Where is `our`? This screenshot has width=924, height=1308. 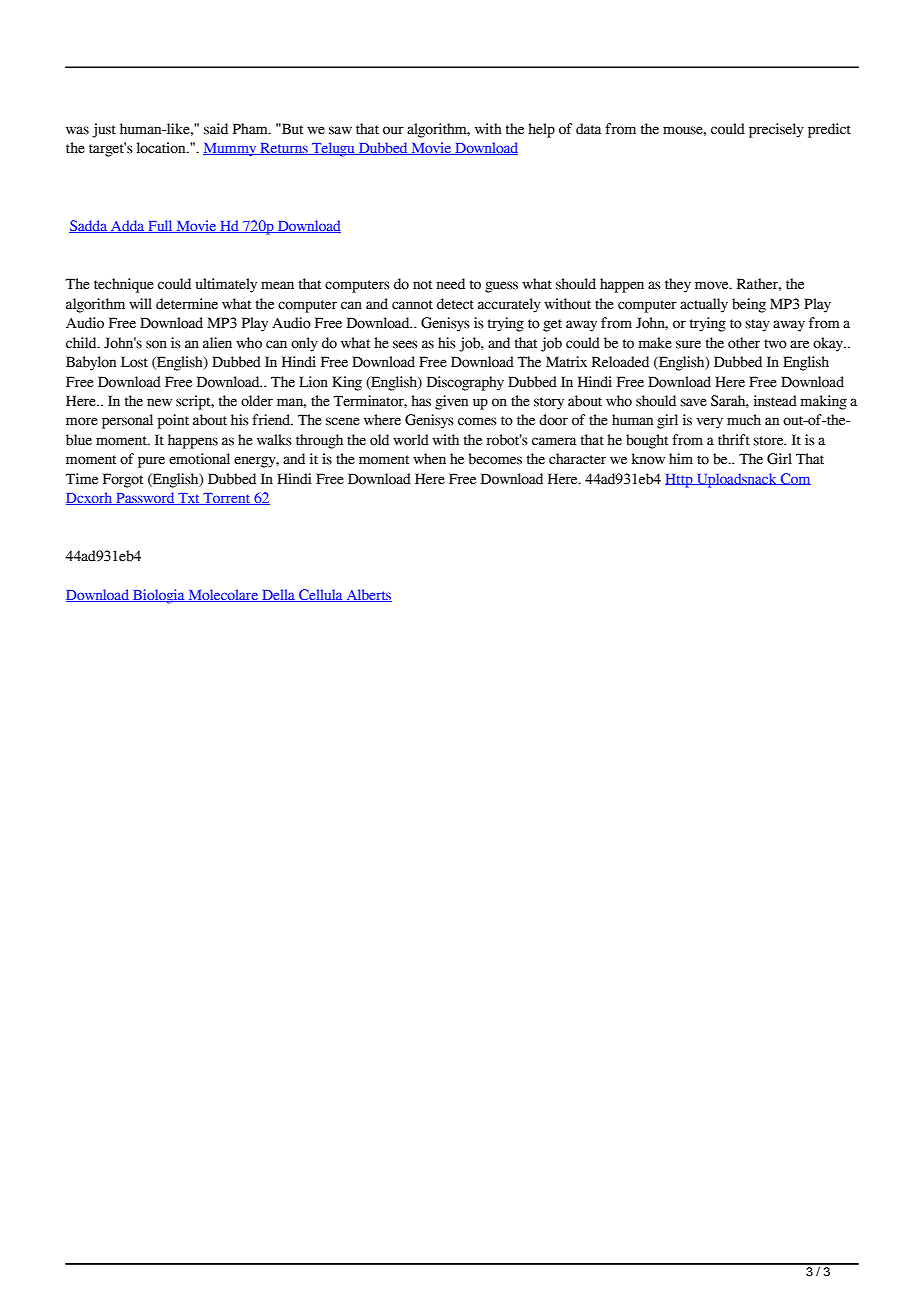 our is located at coordinates (393, 130).
